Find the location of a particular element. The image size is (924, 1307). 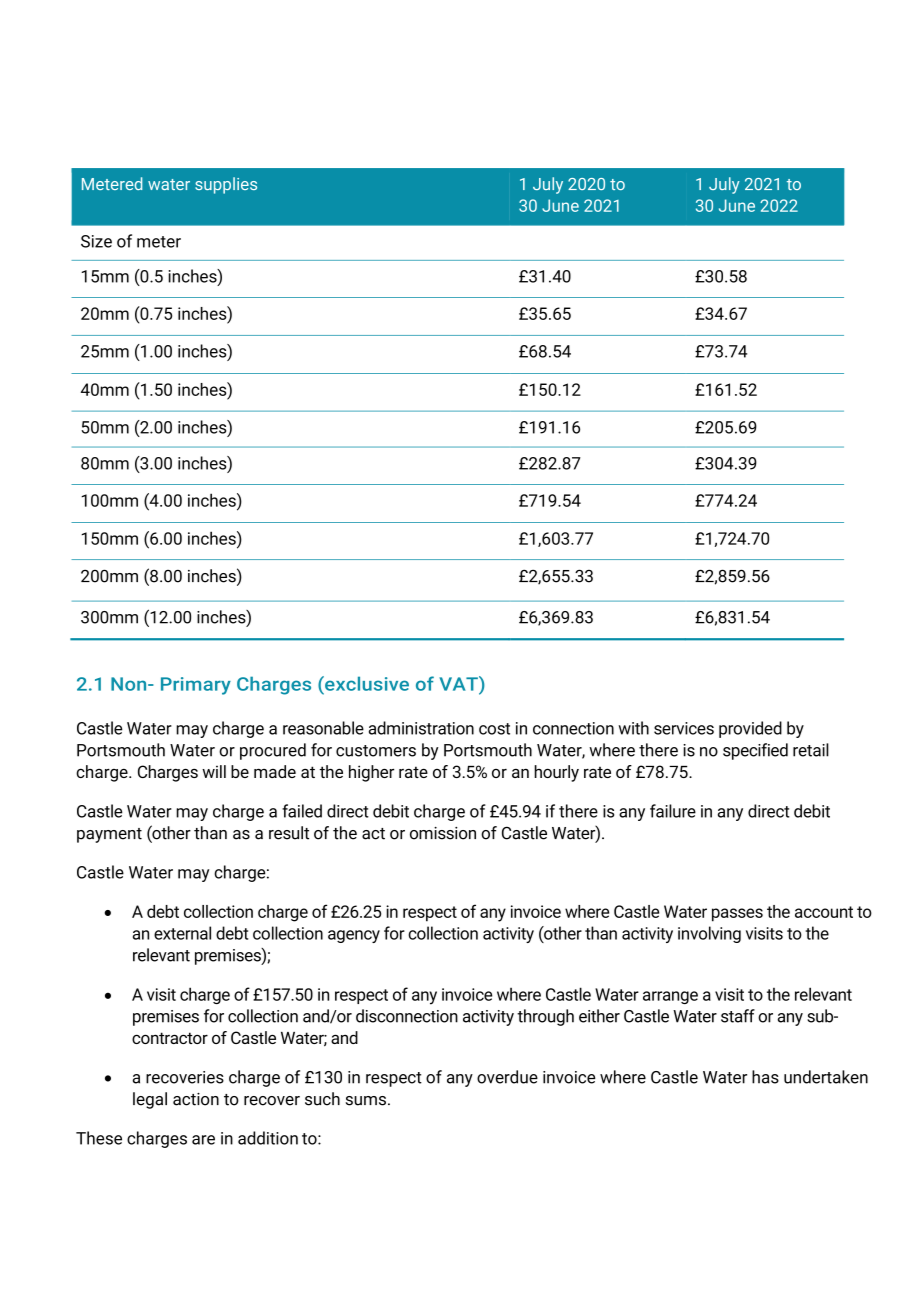

administration is located at coordinates (421, 728).
